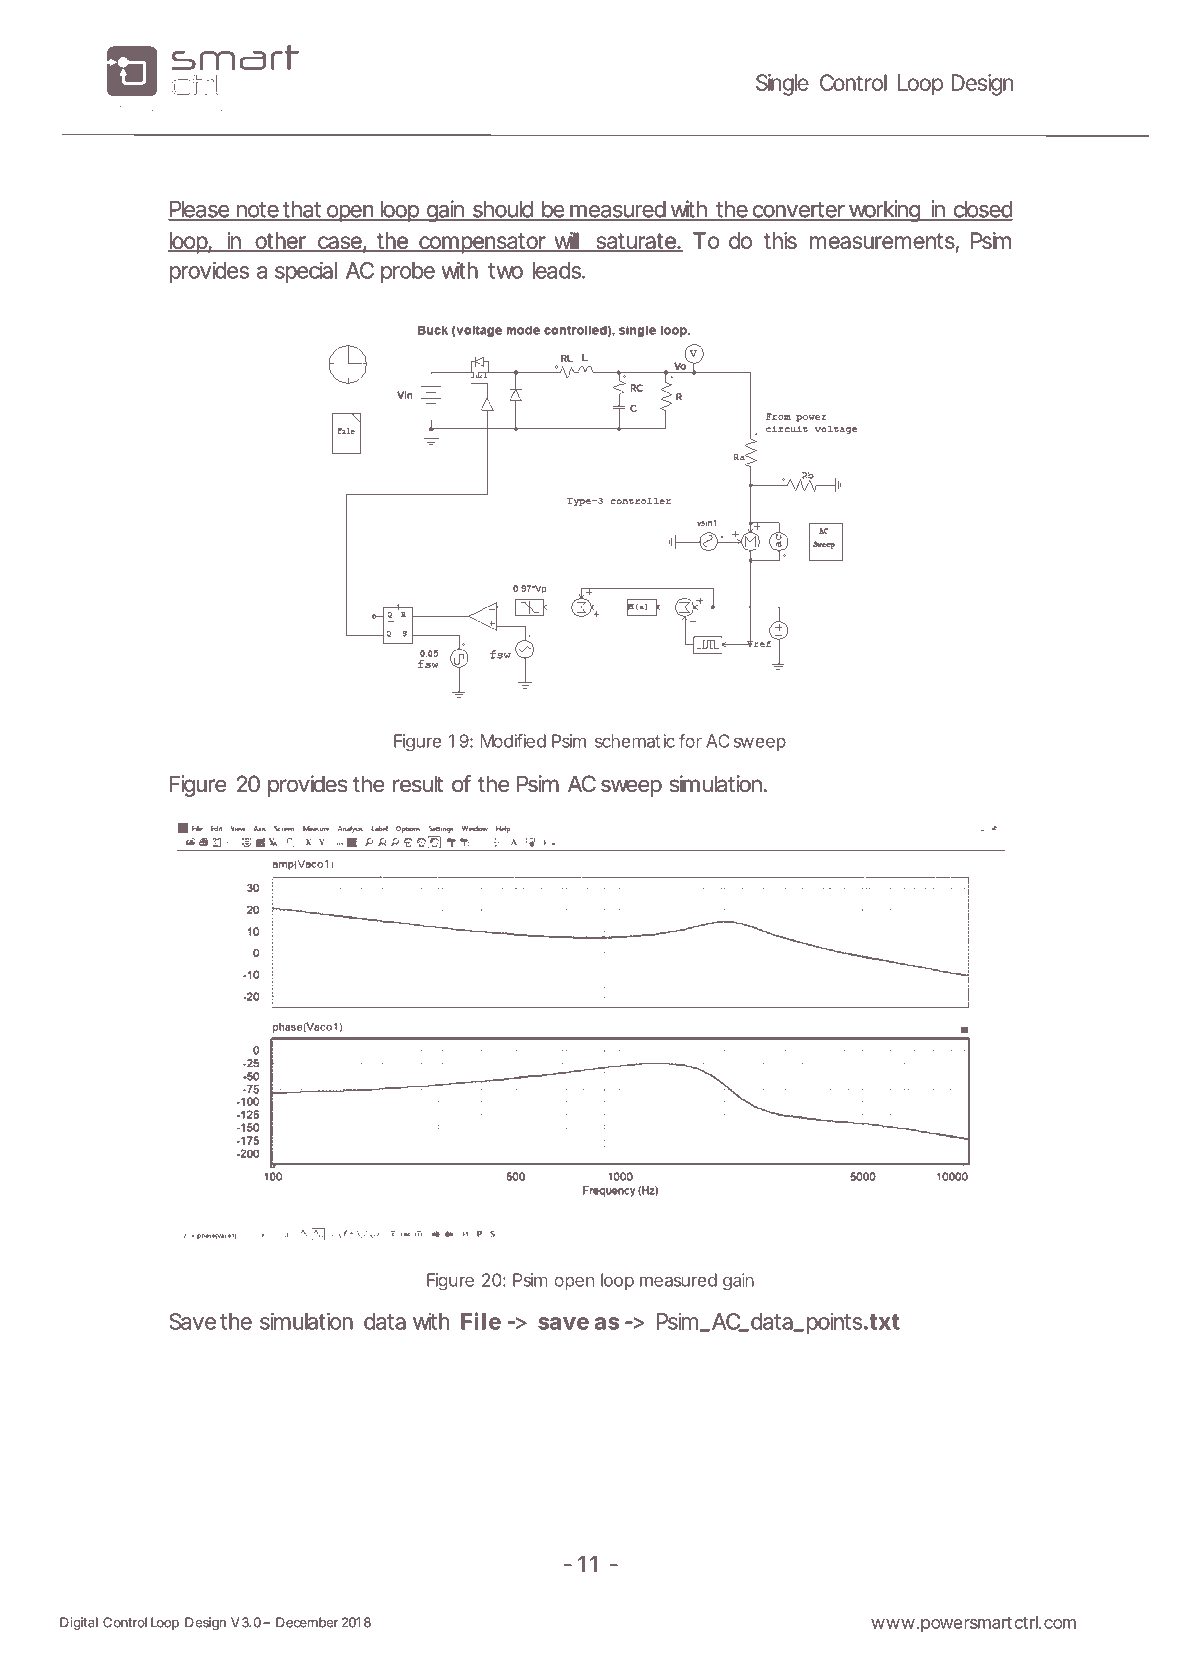  Describe the element at coordinates (199, 210) in the screenshot. I see `Please` at that location.
